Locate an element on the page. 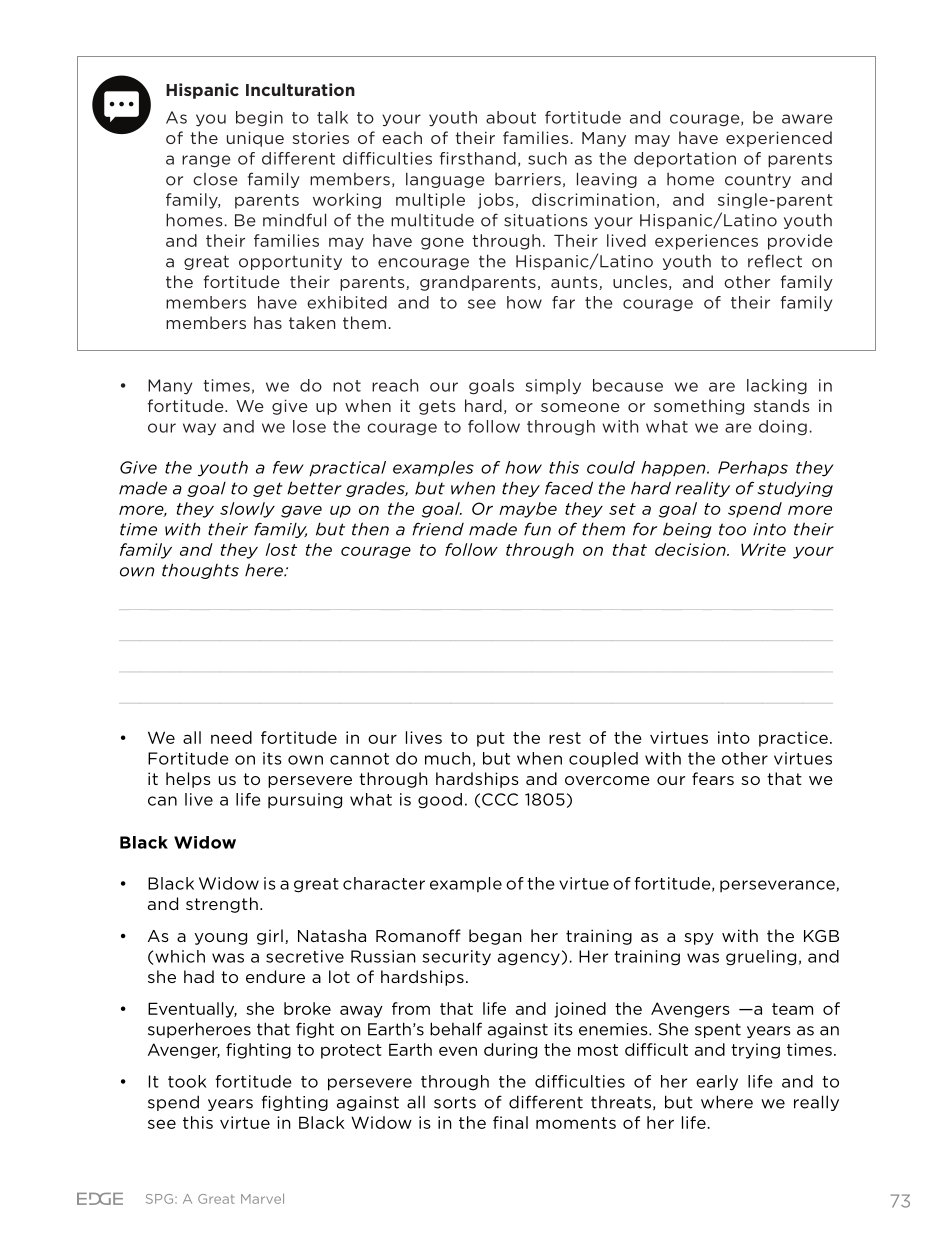 Image resolution: width=952 pixels, height=1233 pixels. maybe is located at coordinates (528, 510).
